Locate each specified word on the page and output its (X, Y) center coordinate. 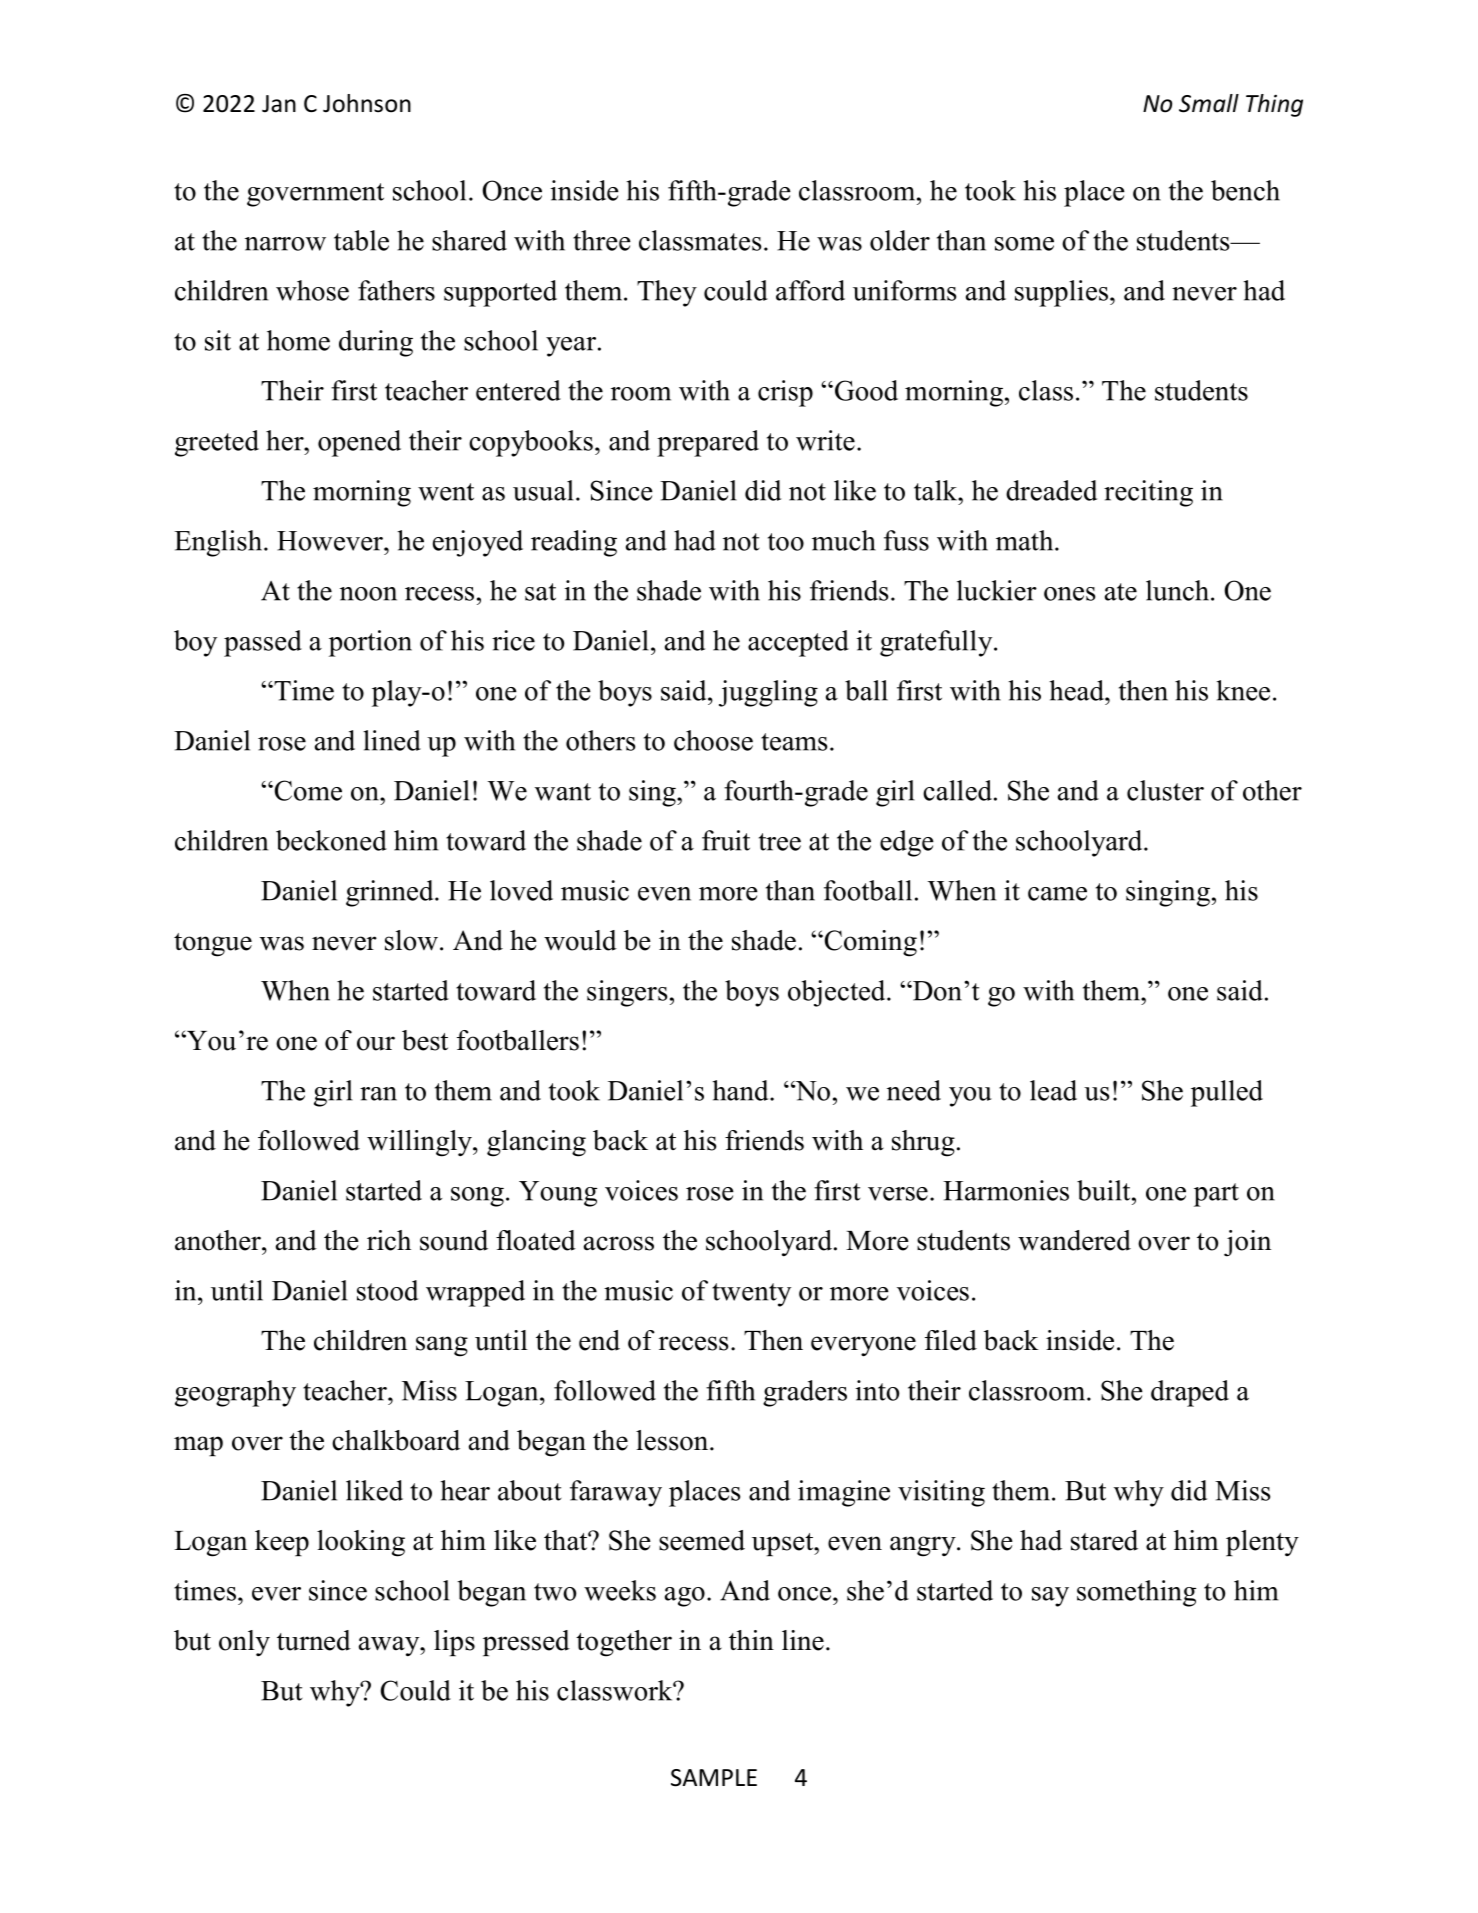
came (1057, 894)
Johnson (367, 103)
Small (1209, 103)
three (602, 240)
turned (314, 1640)
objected (838, 993)
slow (411, 940)
